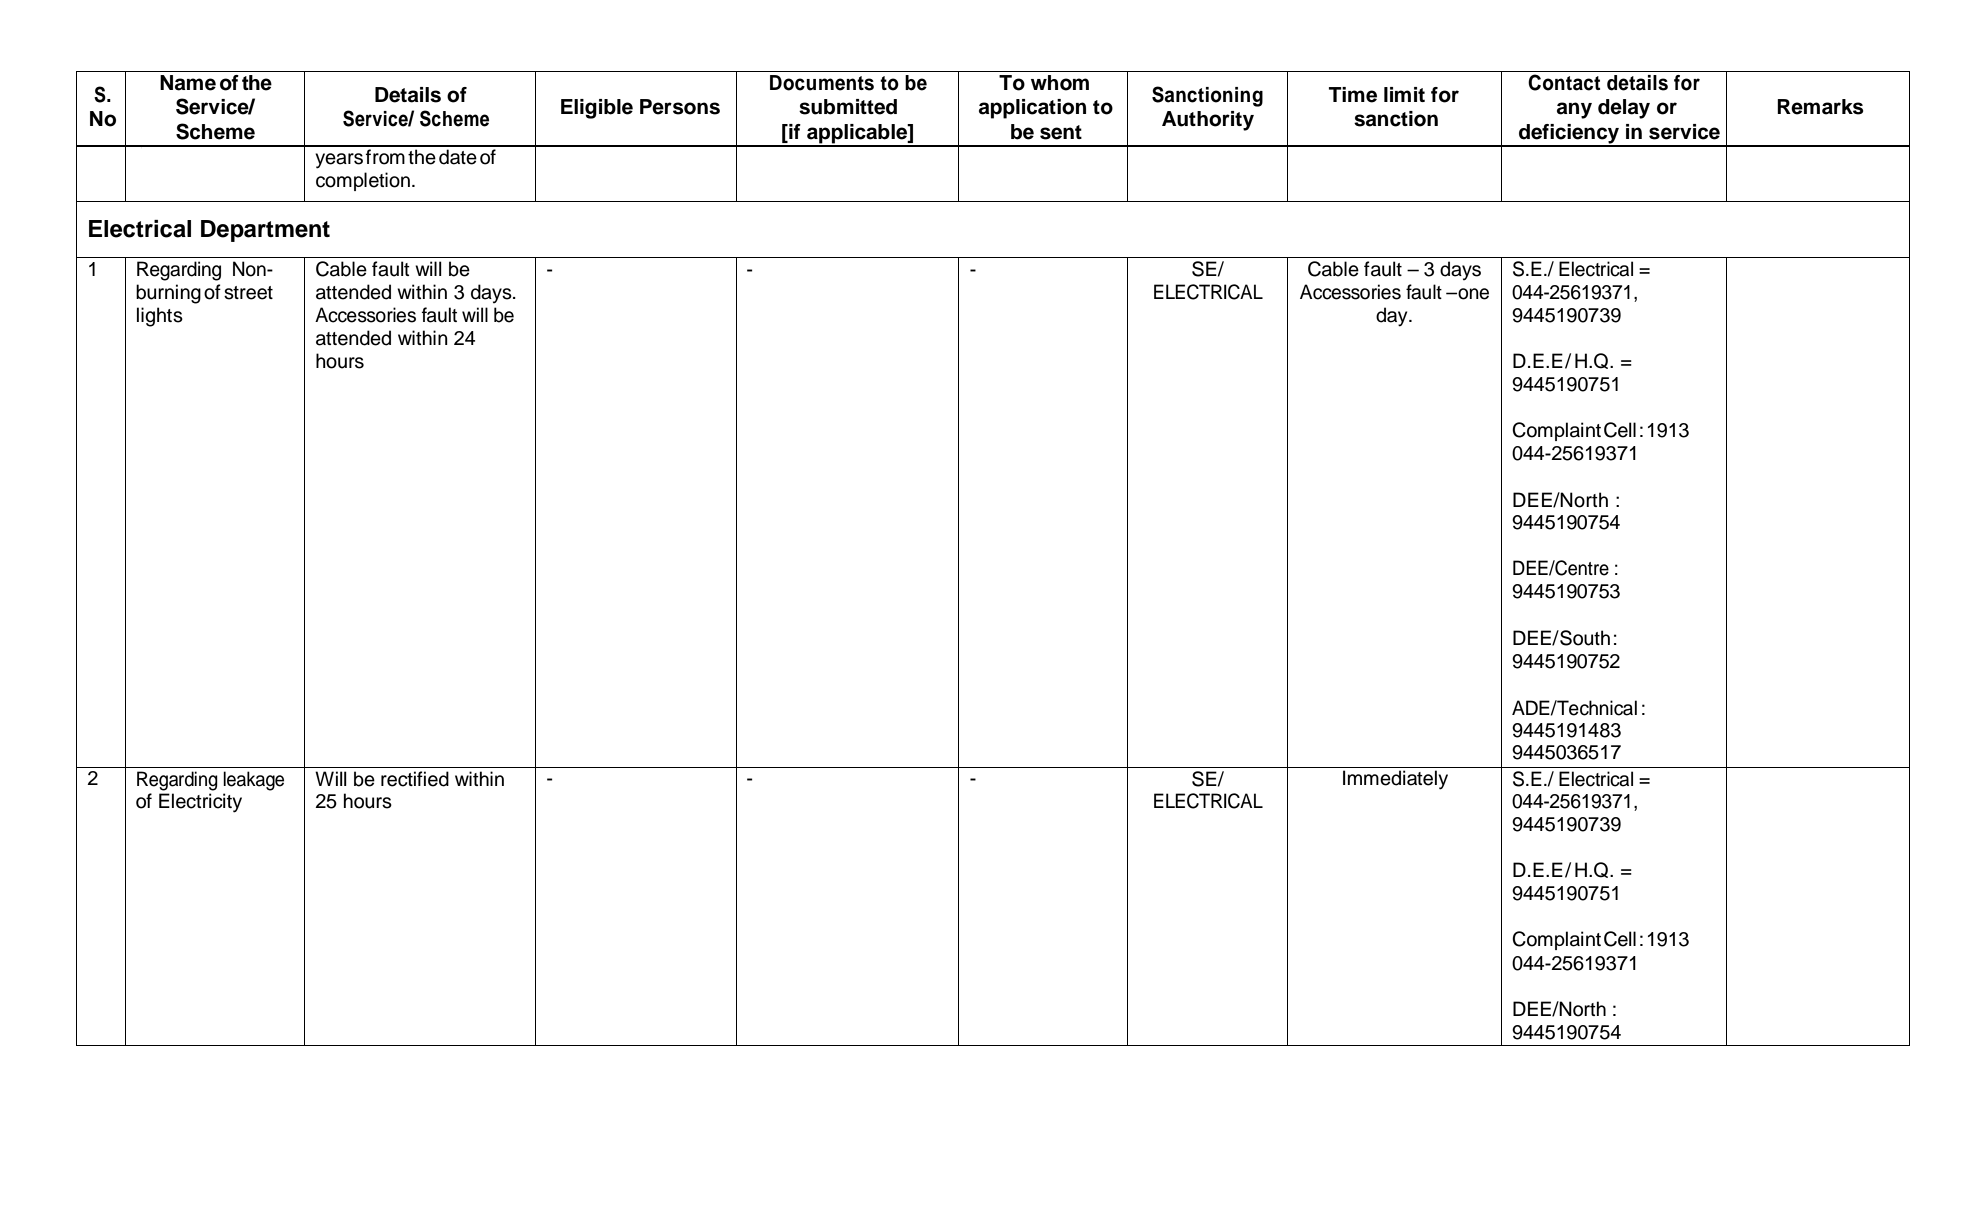 This image has width=1986, height=1206. I want to click on Department, so click(265, 231).
